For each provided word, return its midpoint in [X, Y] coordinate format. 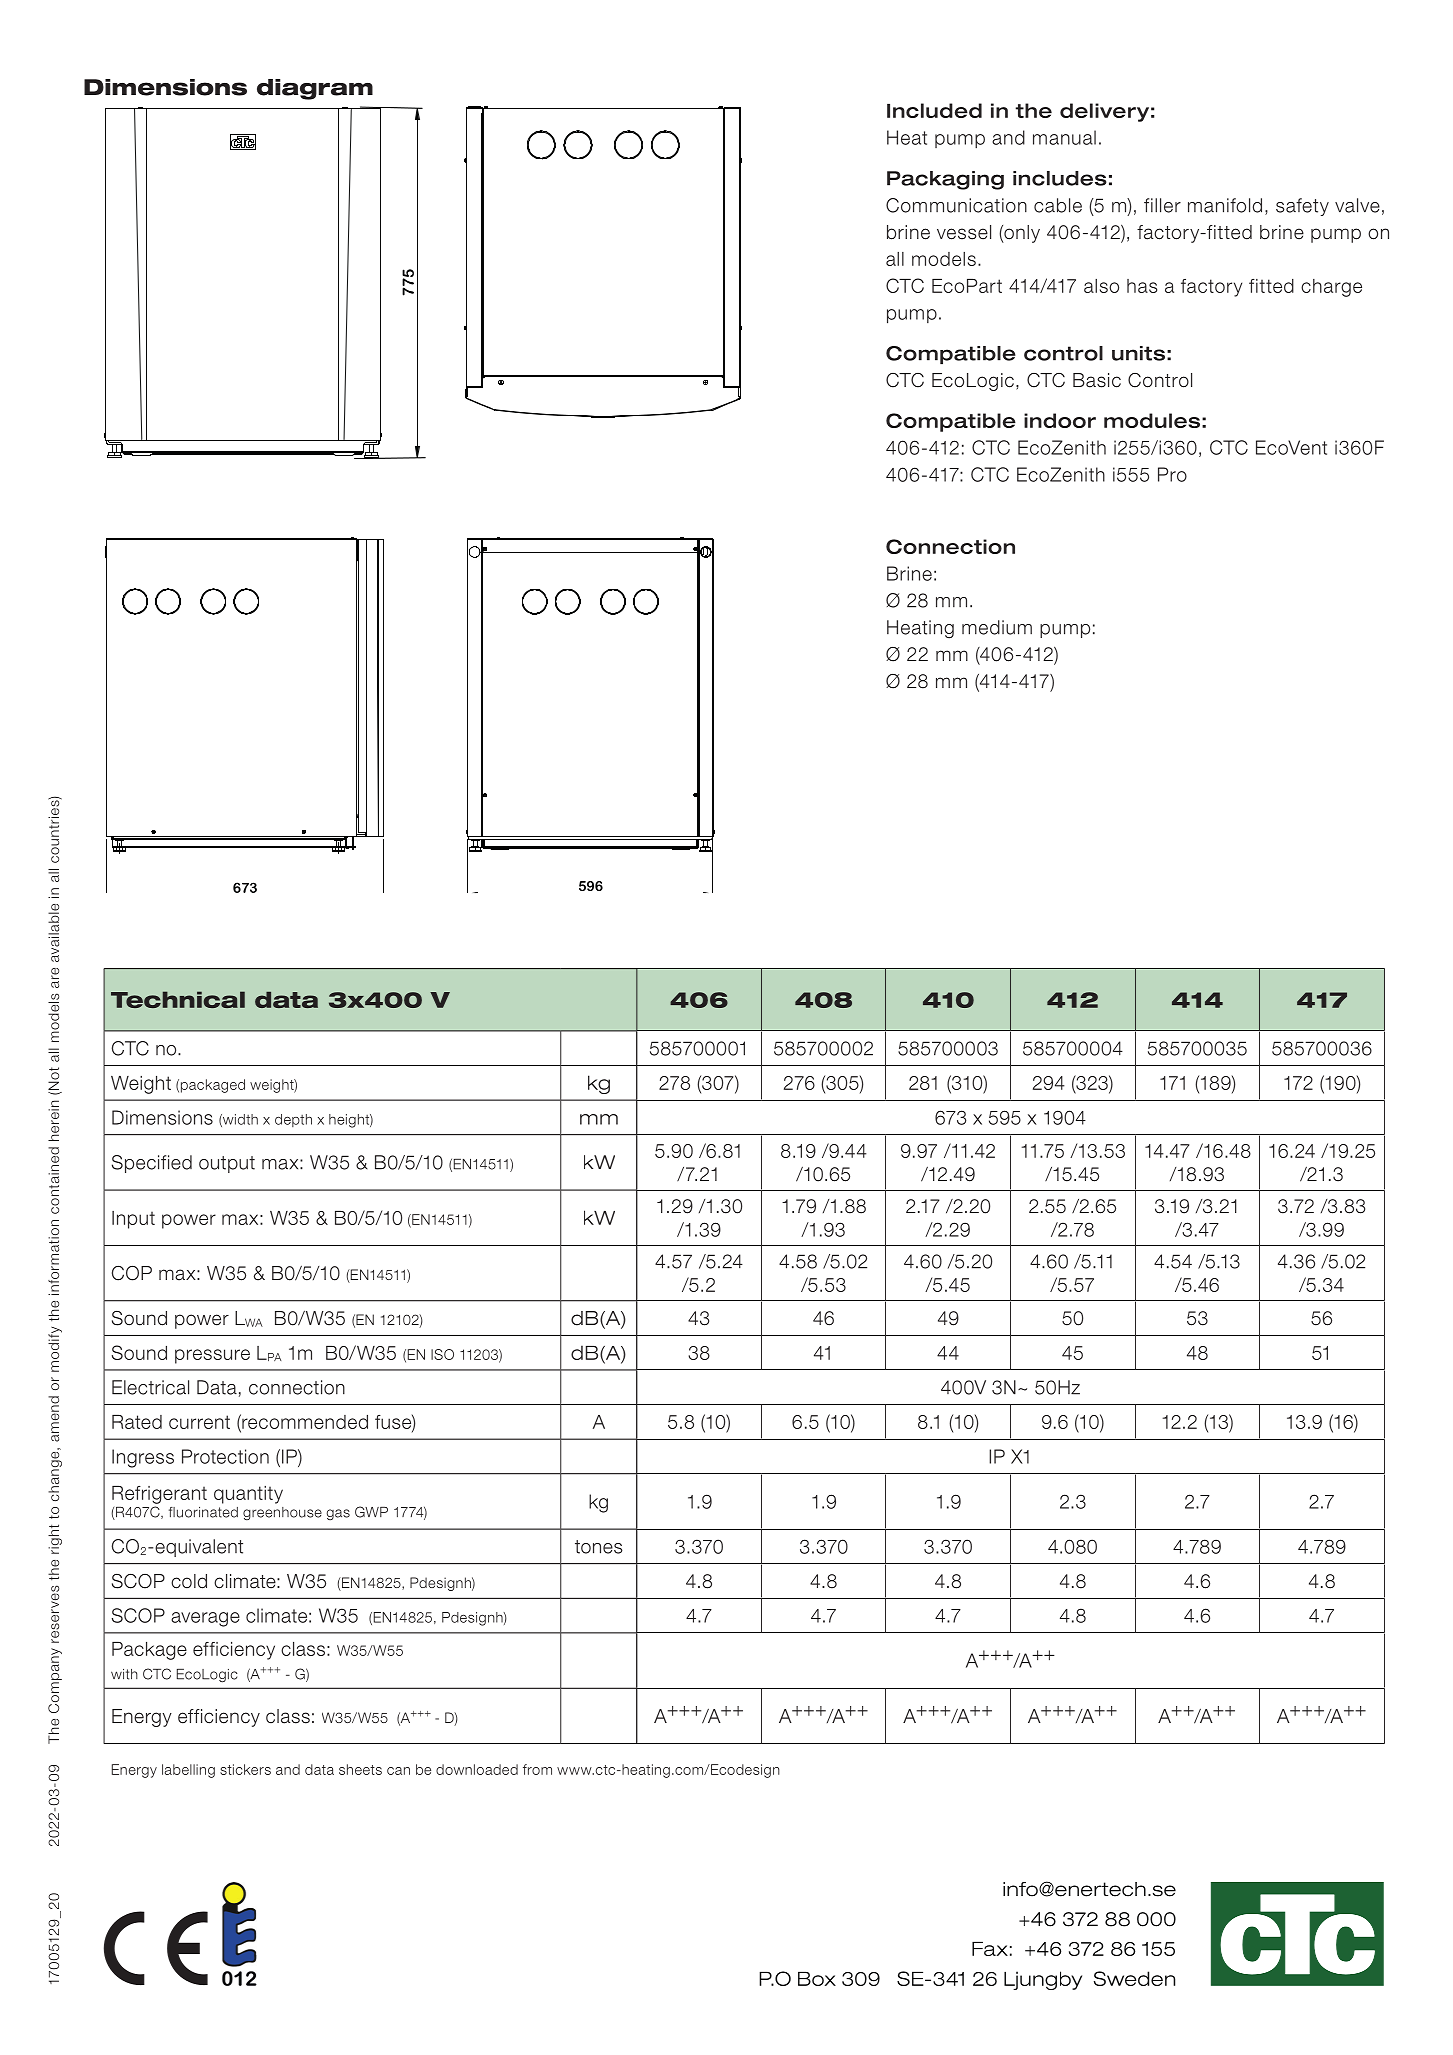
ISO [442, 1354]
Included [934, 110]
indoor [1060, 420]
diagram [315, 89]
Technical [178, 999]
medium [997, 627]
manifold [1225, 205]
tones [599, 1547]
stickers [245, 1769]
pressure [212, 1356]
